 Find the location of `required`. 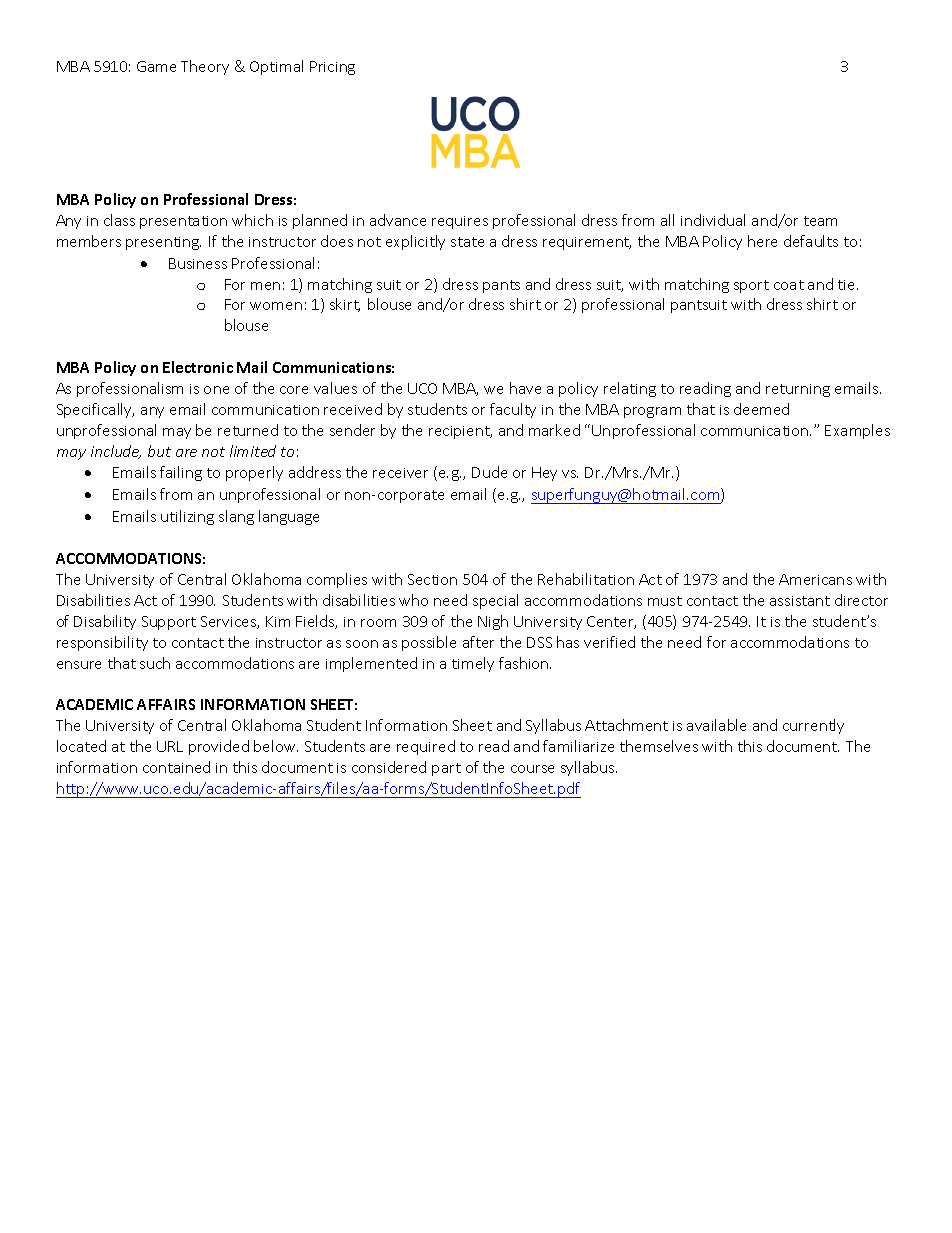

required is located at coordinates (426, 747).
